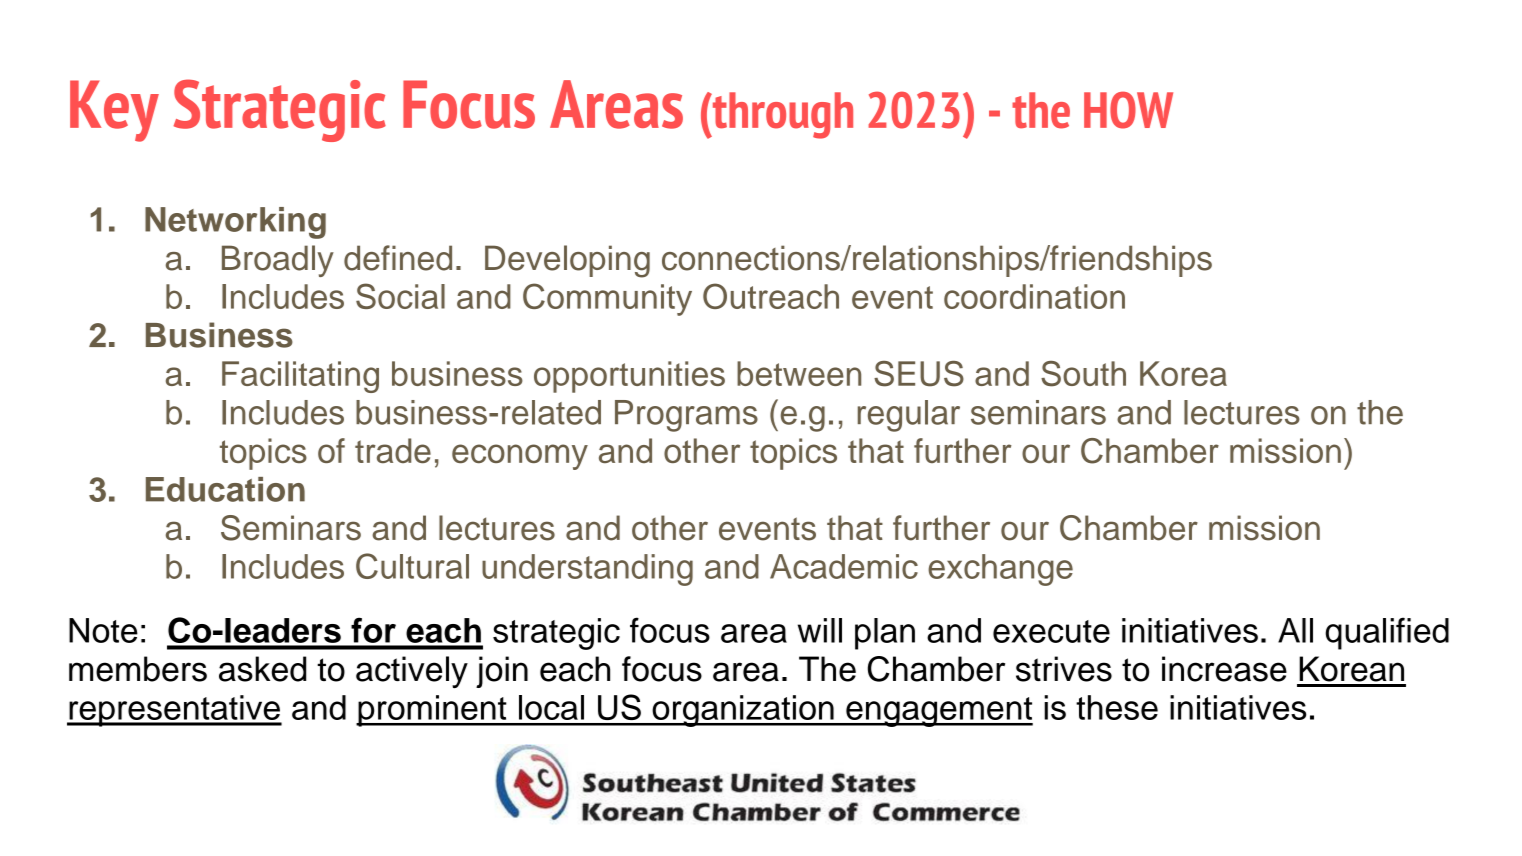  What do you see at coordinates (300, 377) in the image?
I see `Facilitating` at bounding box center [300, 377].
